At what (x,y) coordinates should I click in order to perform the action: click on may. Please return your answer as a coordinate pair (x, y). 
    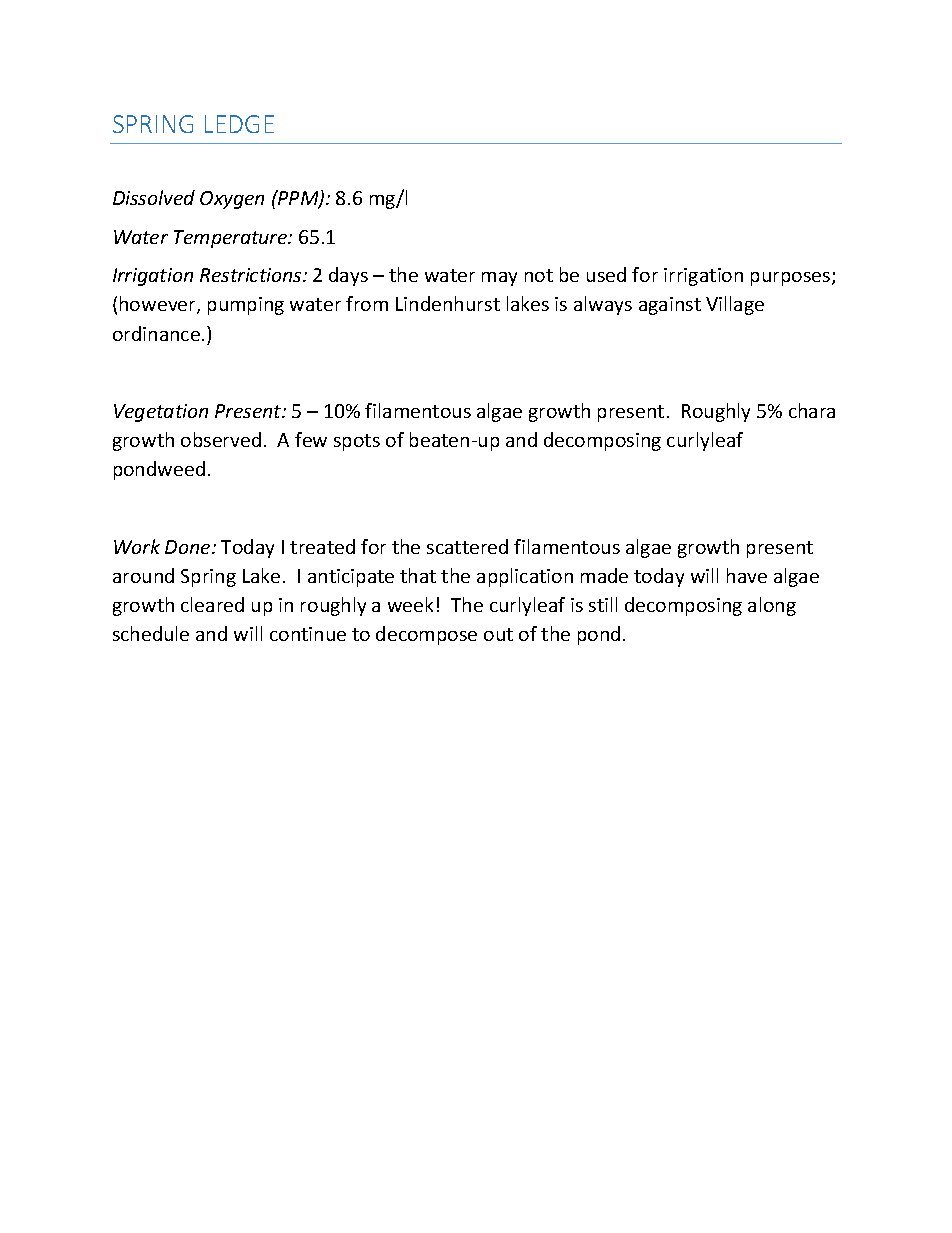
    Looking at the image, I should click on (499, 279).
